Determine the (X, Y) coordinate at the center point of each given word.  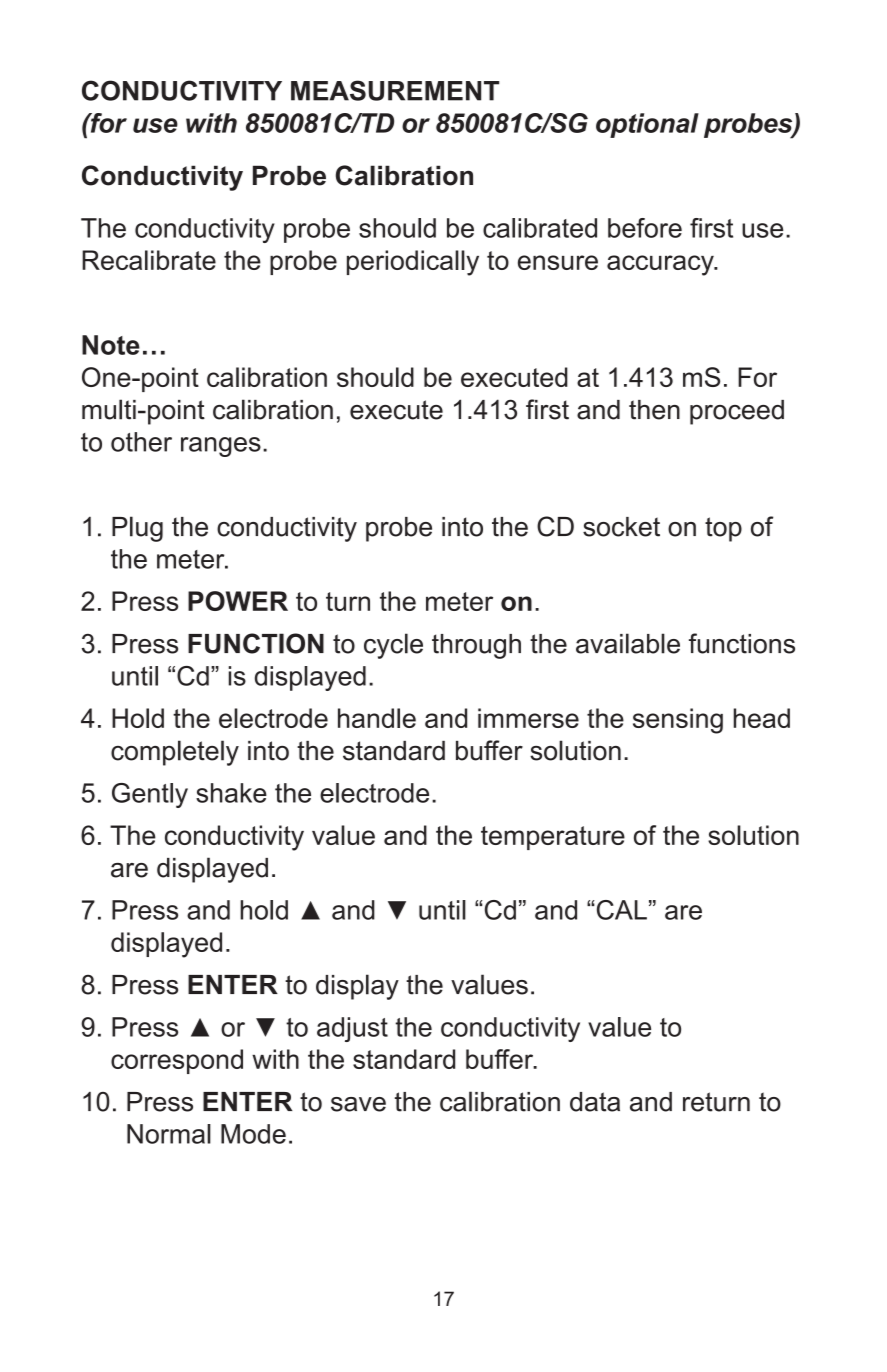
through (476, 646)
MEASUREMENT (395, 90)
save (358, 1104)
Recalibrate (149, 260)
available (628, 643)
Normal (169, 1134)
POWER (238, 601)
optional (647, 125)
